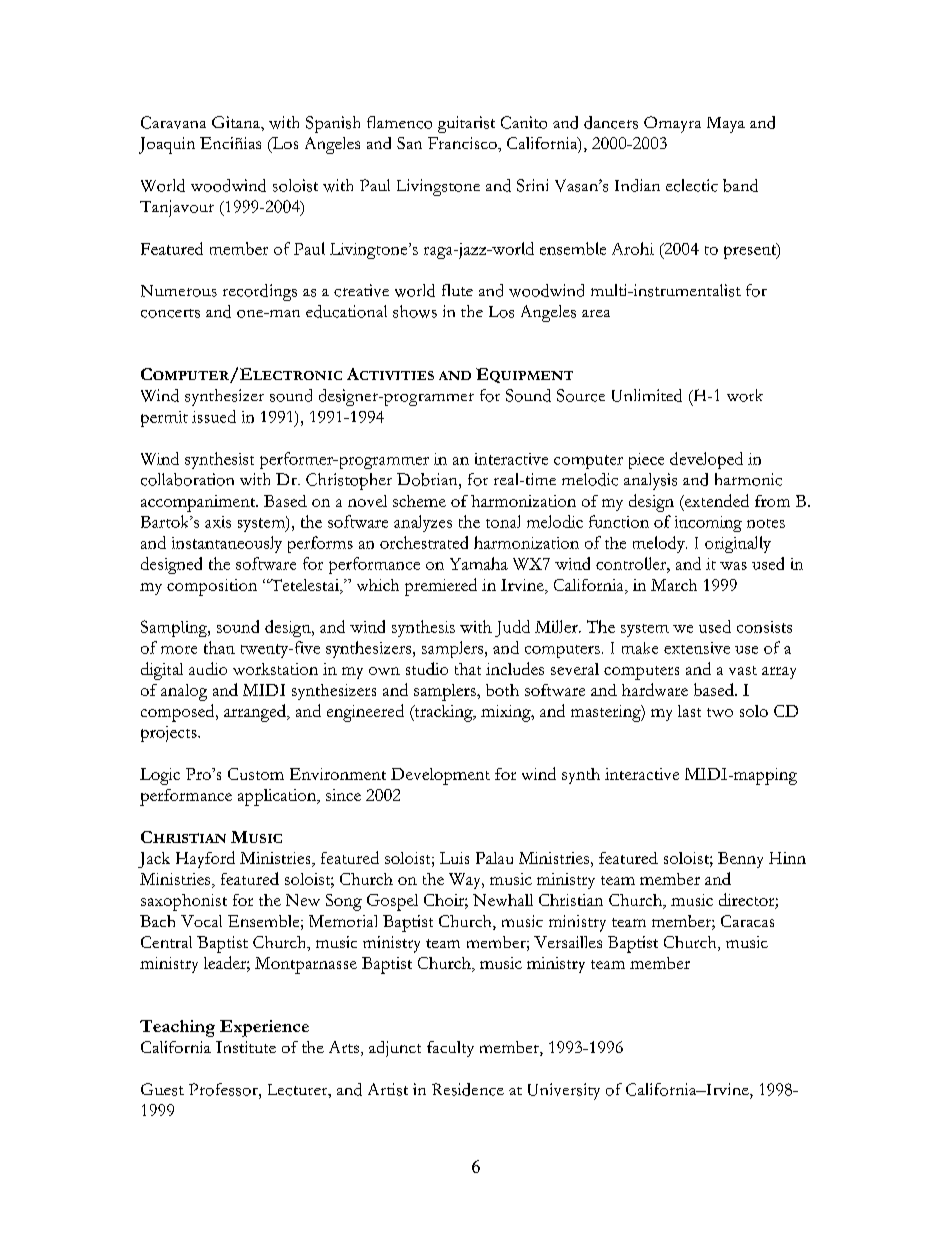 The width and height of the screenshot is (952, 1233). What do you see at coordinates (726, 125) in the screenshot?
I see `Maya` at bounding box center [726, 125].
